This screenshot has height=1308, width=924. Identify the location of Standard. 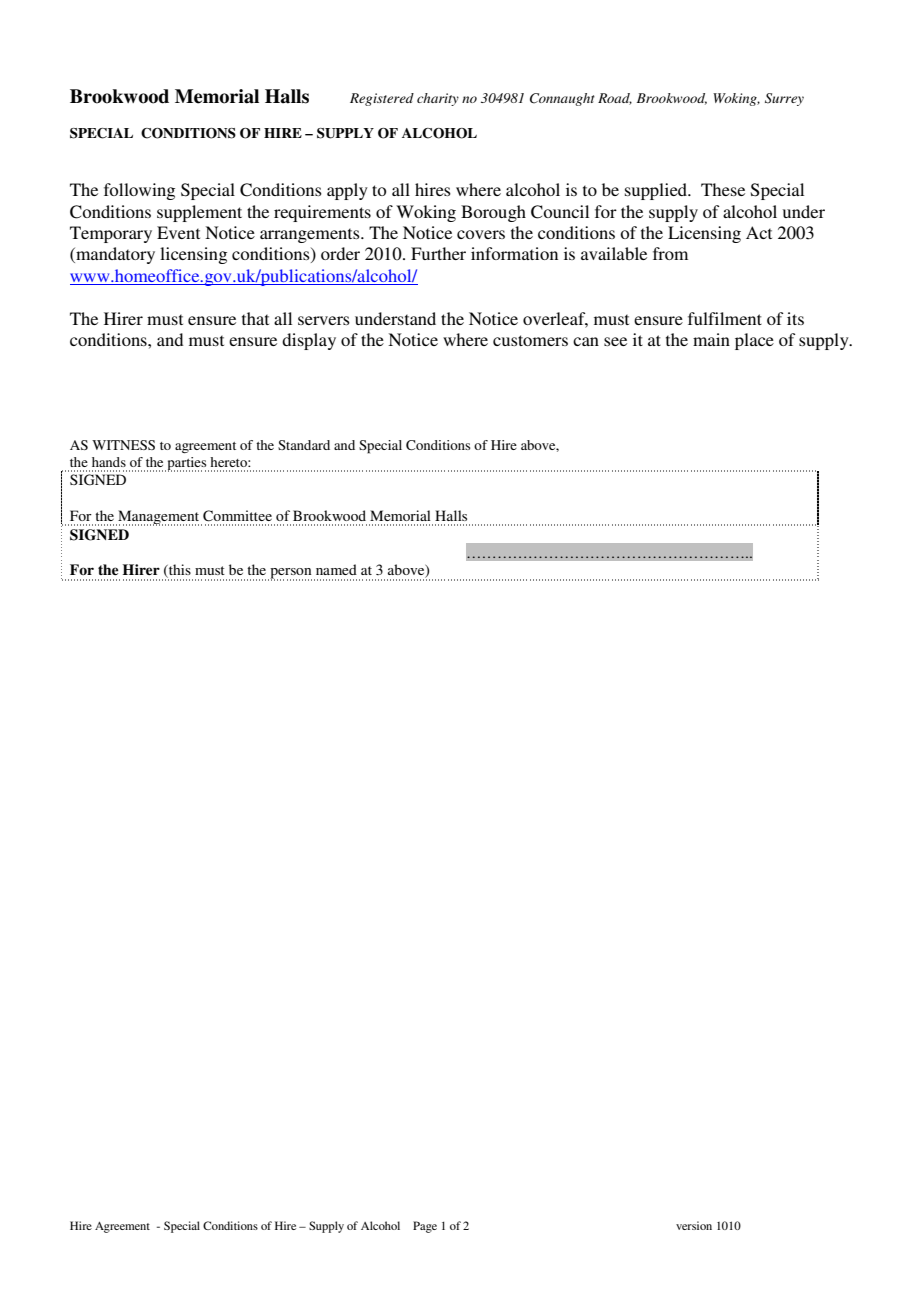
(304, 445).
